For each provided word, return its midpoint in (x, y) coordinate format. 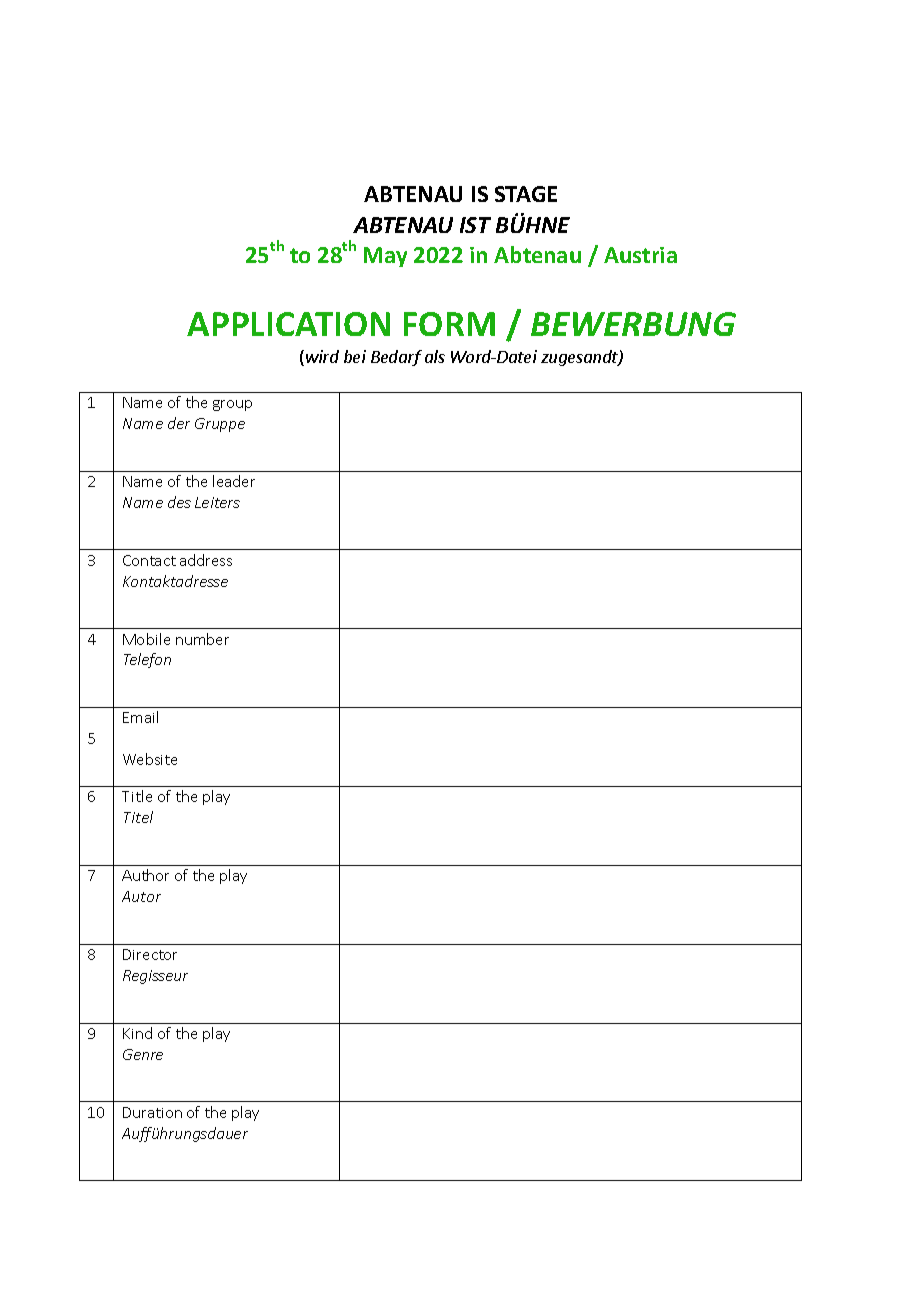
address (206, 560)
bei (355, 356)
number (202, 639)
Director (150, 954)
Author (145, 875)
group (232, 405)
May (385, 257)
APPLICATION (288, 324)
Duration (152, 1112)
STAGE (526, 194)
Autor (141, 896)
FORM (449, 324)
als (435, 356)
